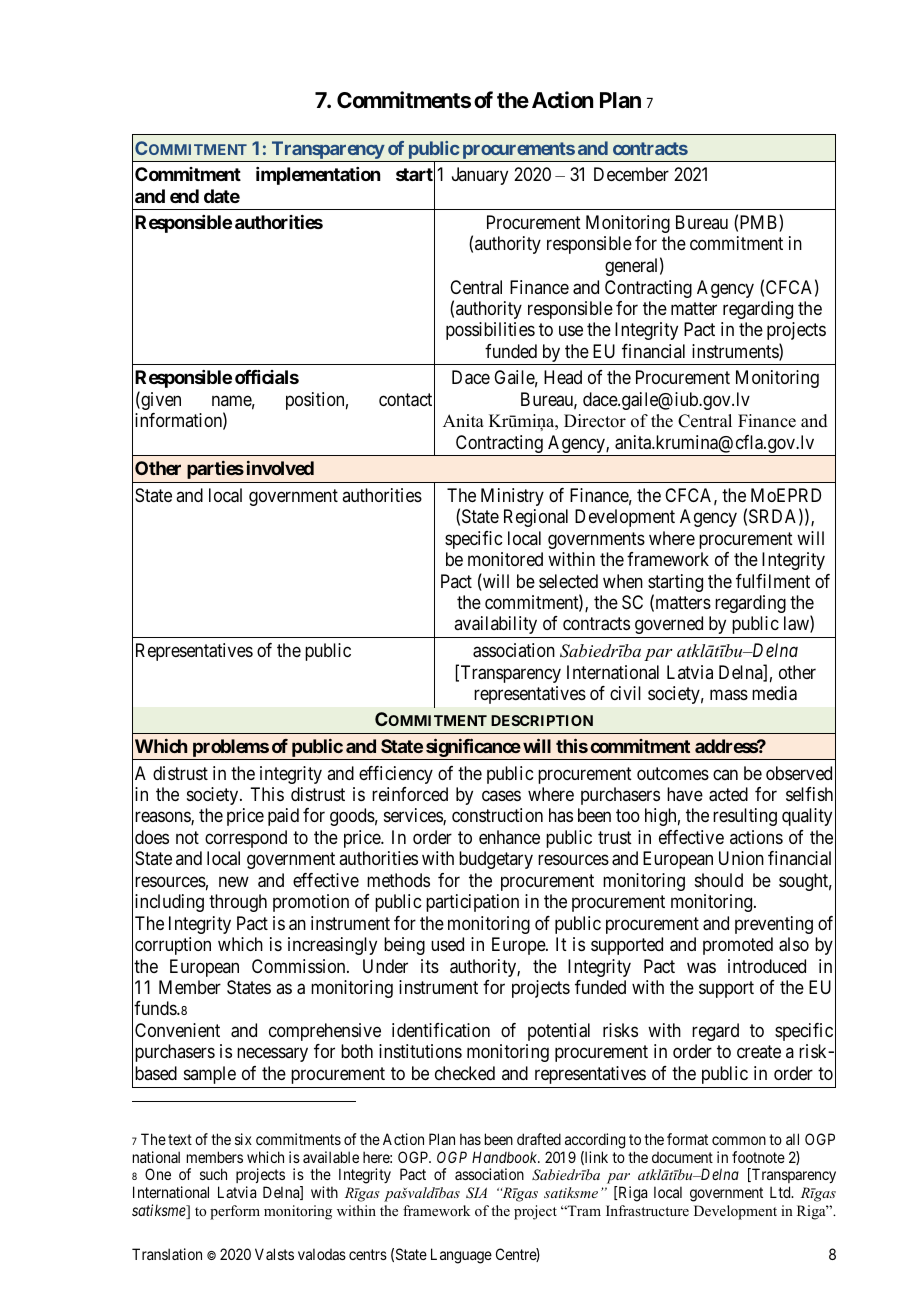 The image size is (924, 1308). I want to click on SIA, so click(476, 1193).
